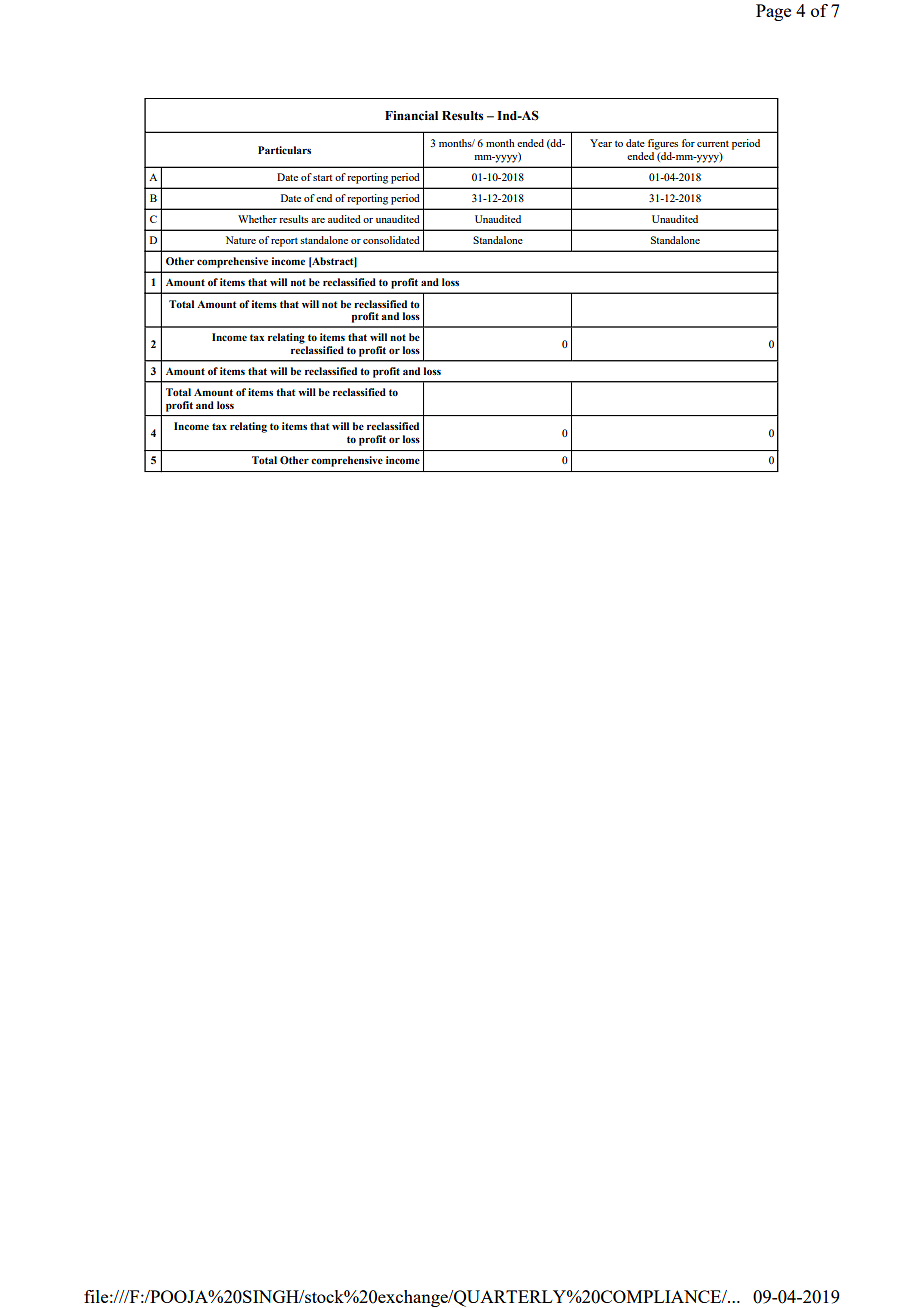  I want to click on figures, so click(663, 144).
